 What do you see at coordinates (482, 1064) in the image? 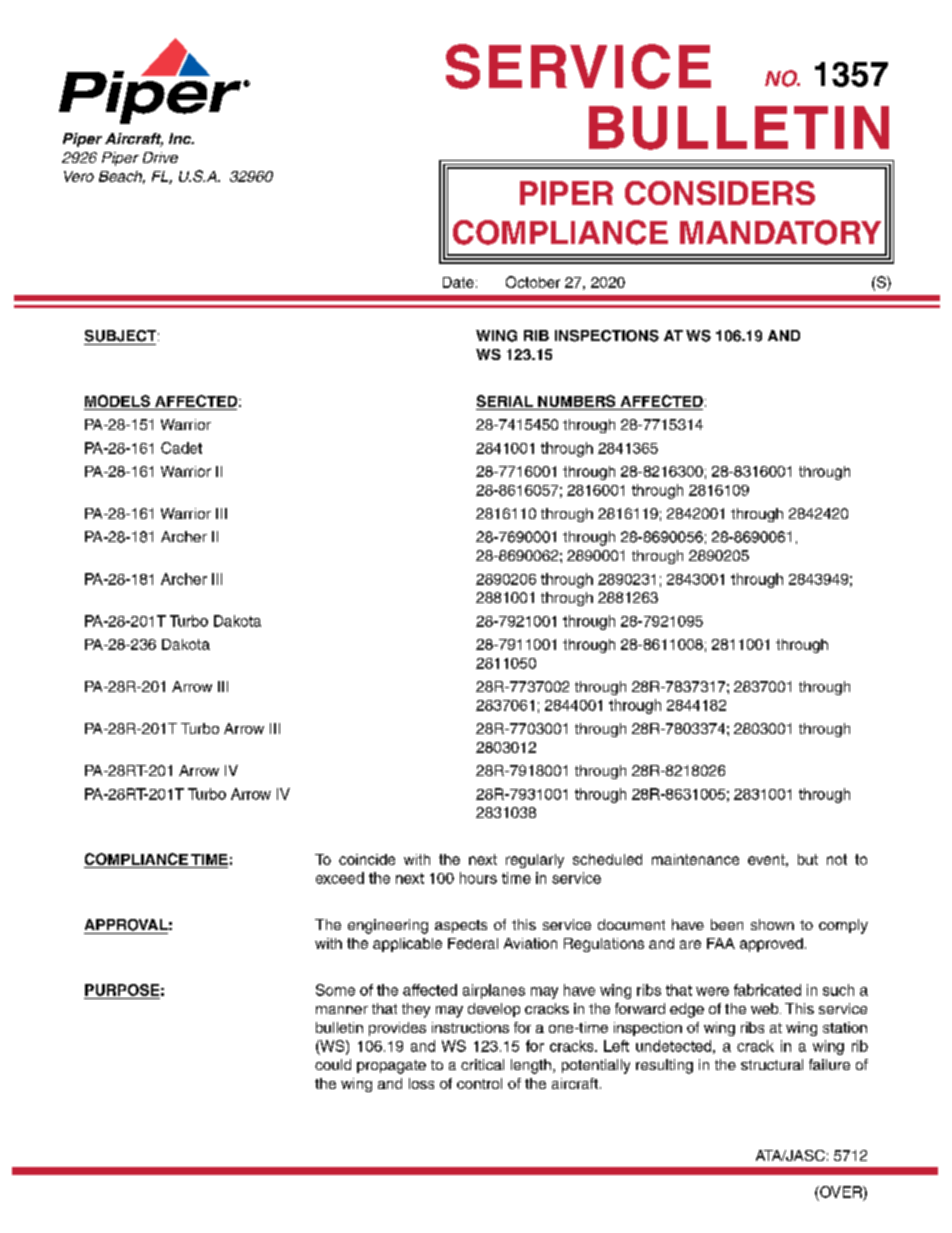
I see `critical` at bounding box center [482, 1064].
